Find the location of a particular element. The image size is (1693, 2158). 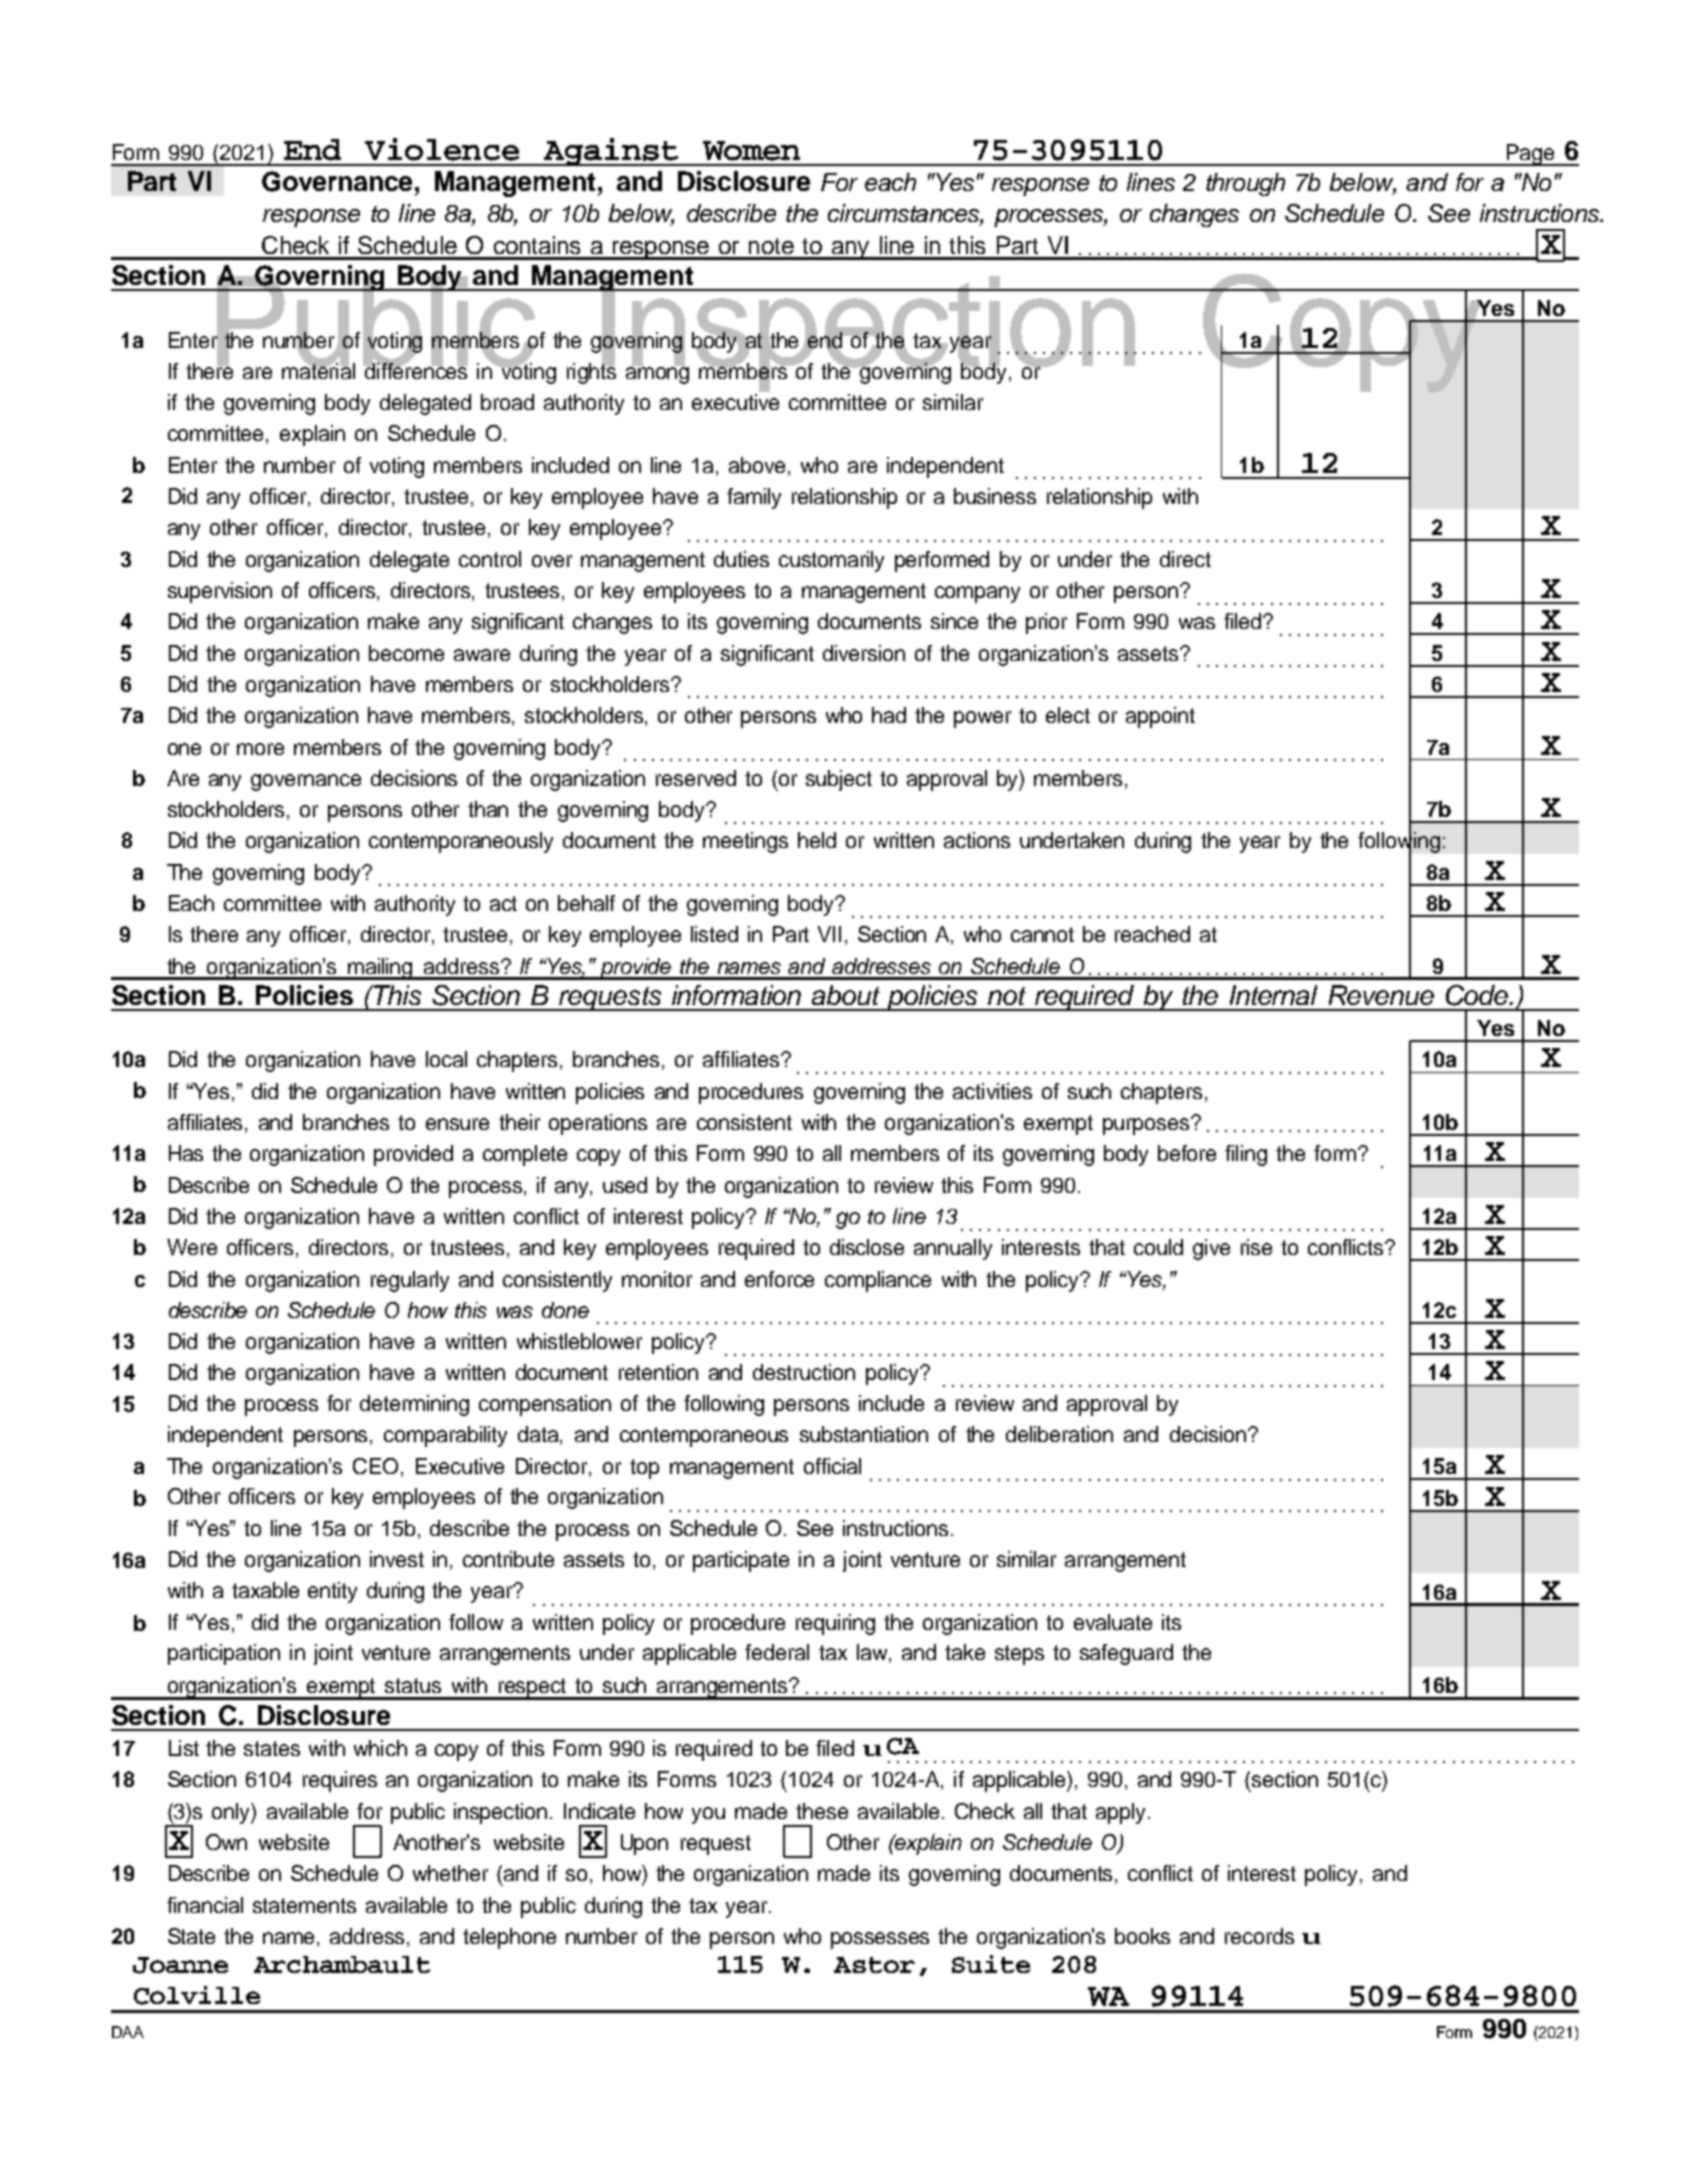

through is located at coordinates (1245, 184).
